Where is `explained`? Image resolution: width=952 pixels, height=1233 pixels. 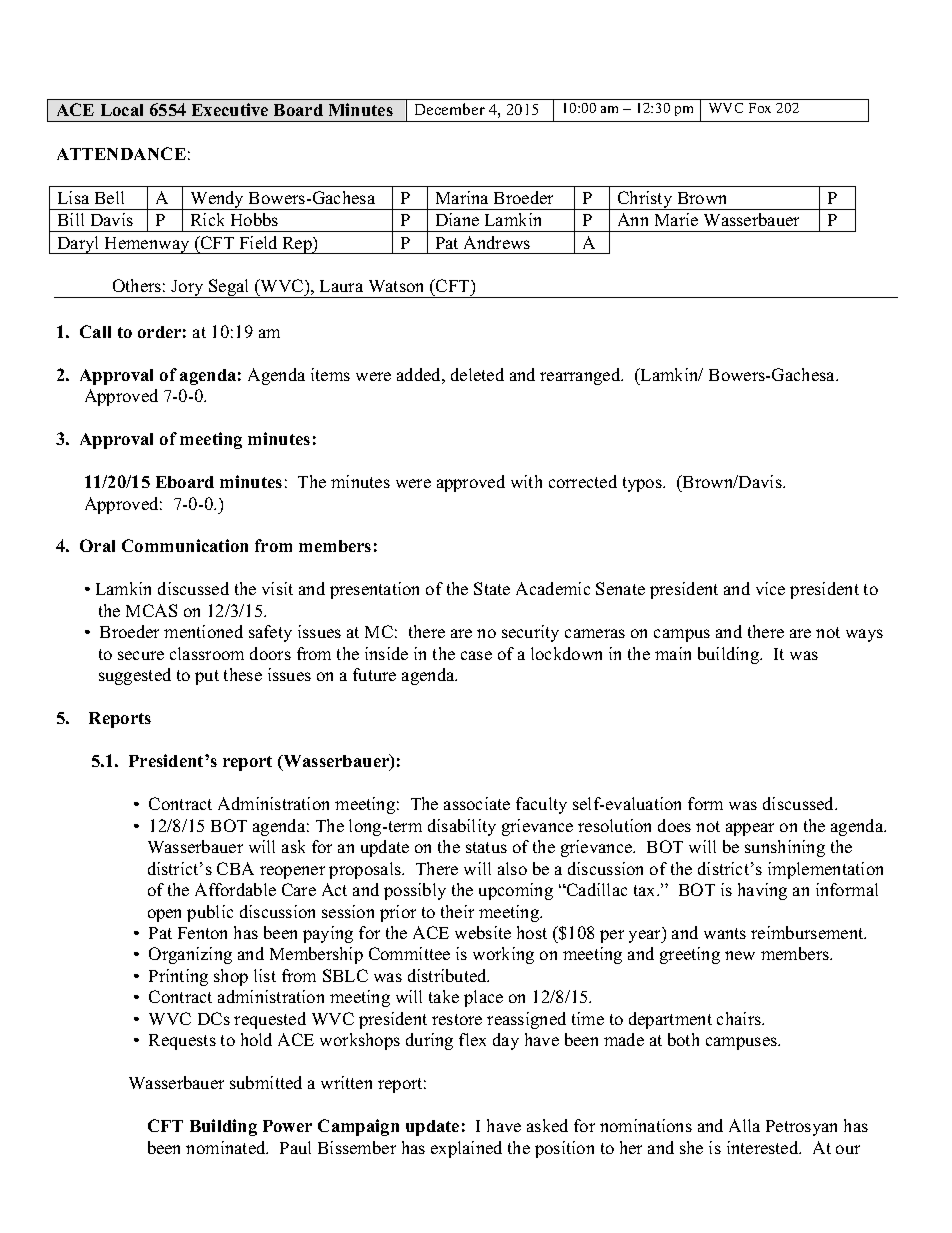
explained is located at coordinates (466, 1149).
